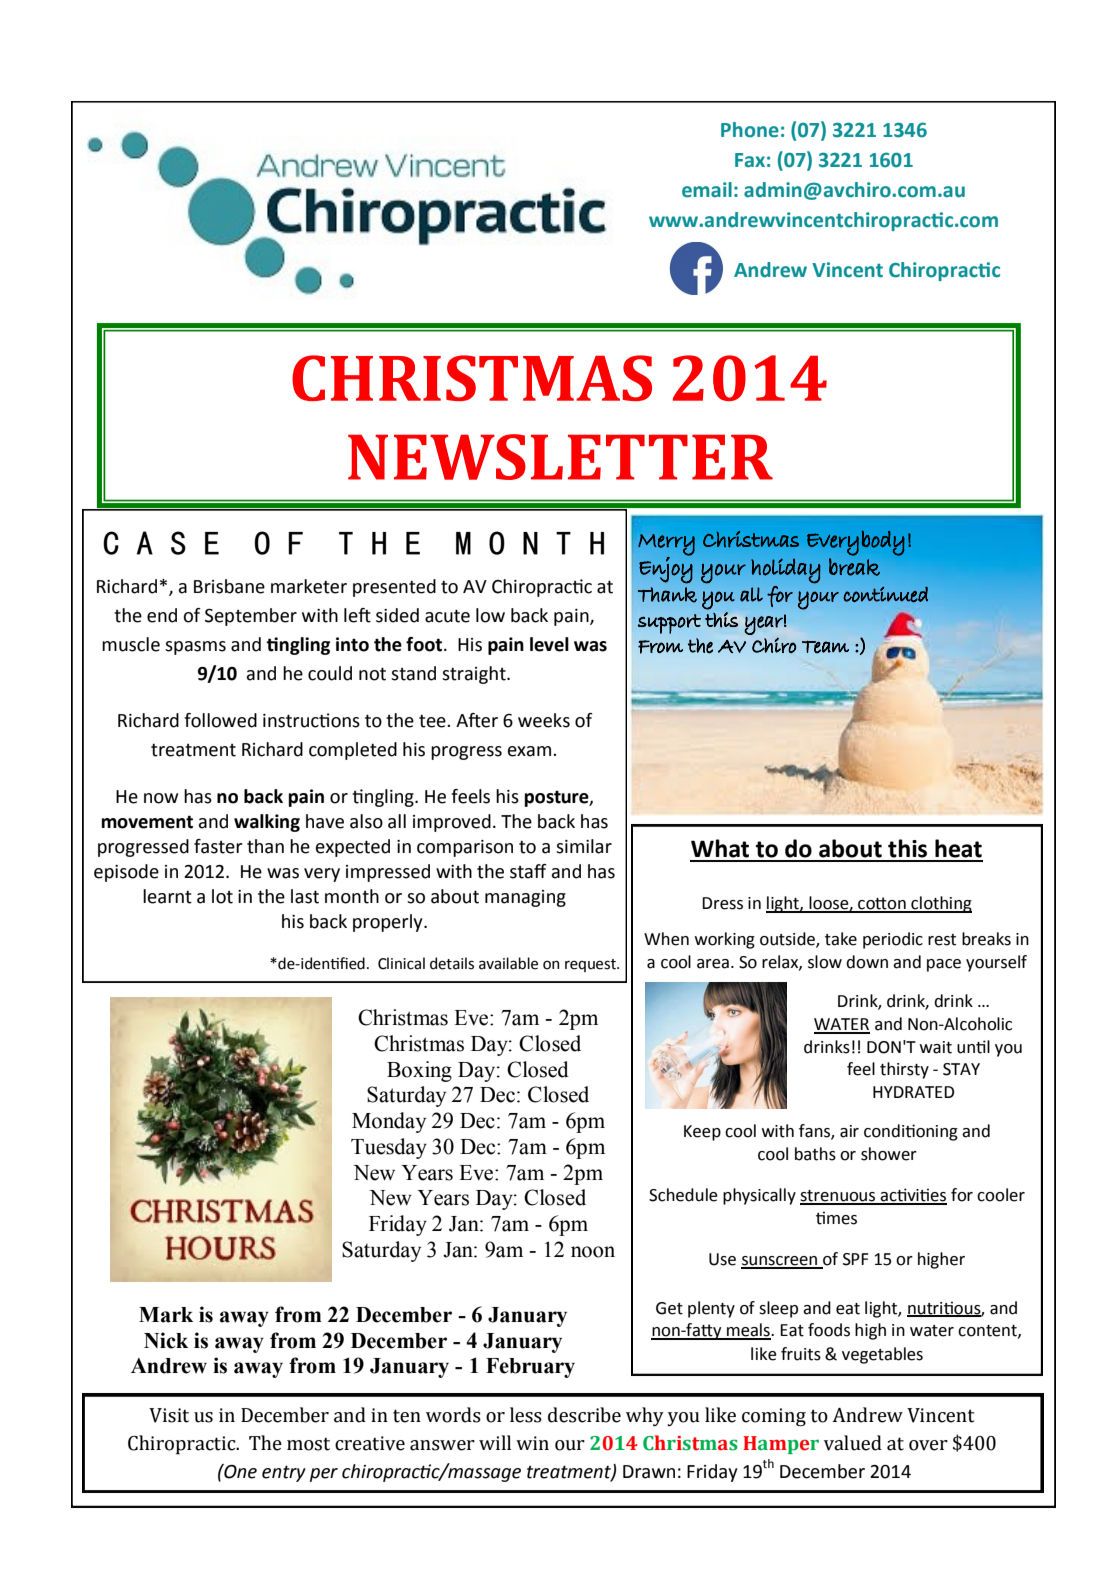 This screenshot has height=1570, width=1110. What do you see at coordinates (750, 130) in the screenshot?
I see `Phone` at bounding box center [750, 130].
